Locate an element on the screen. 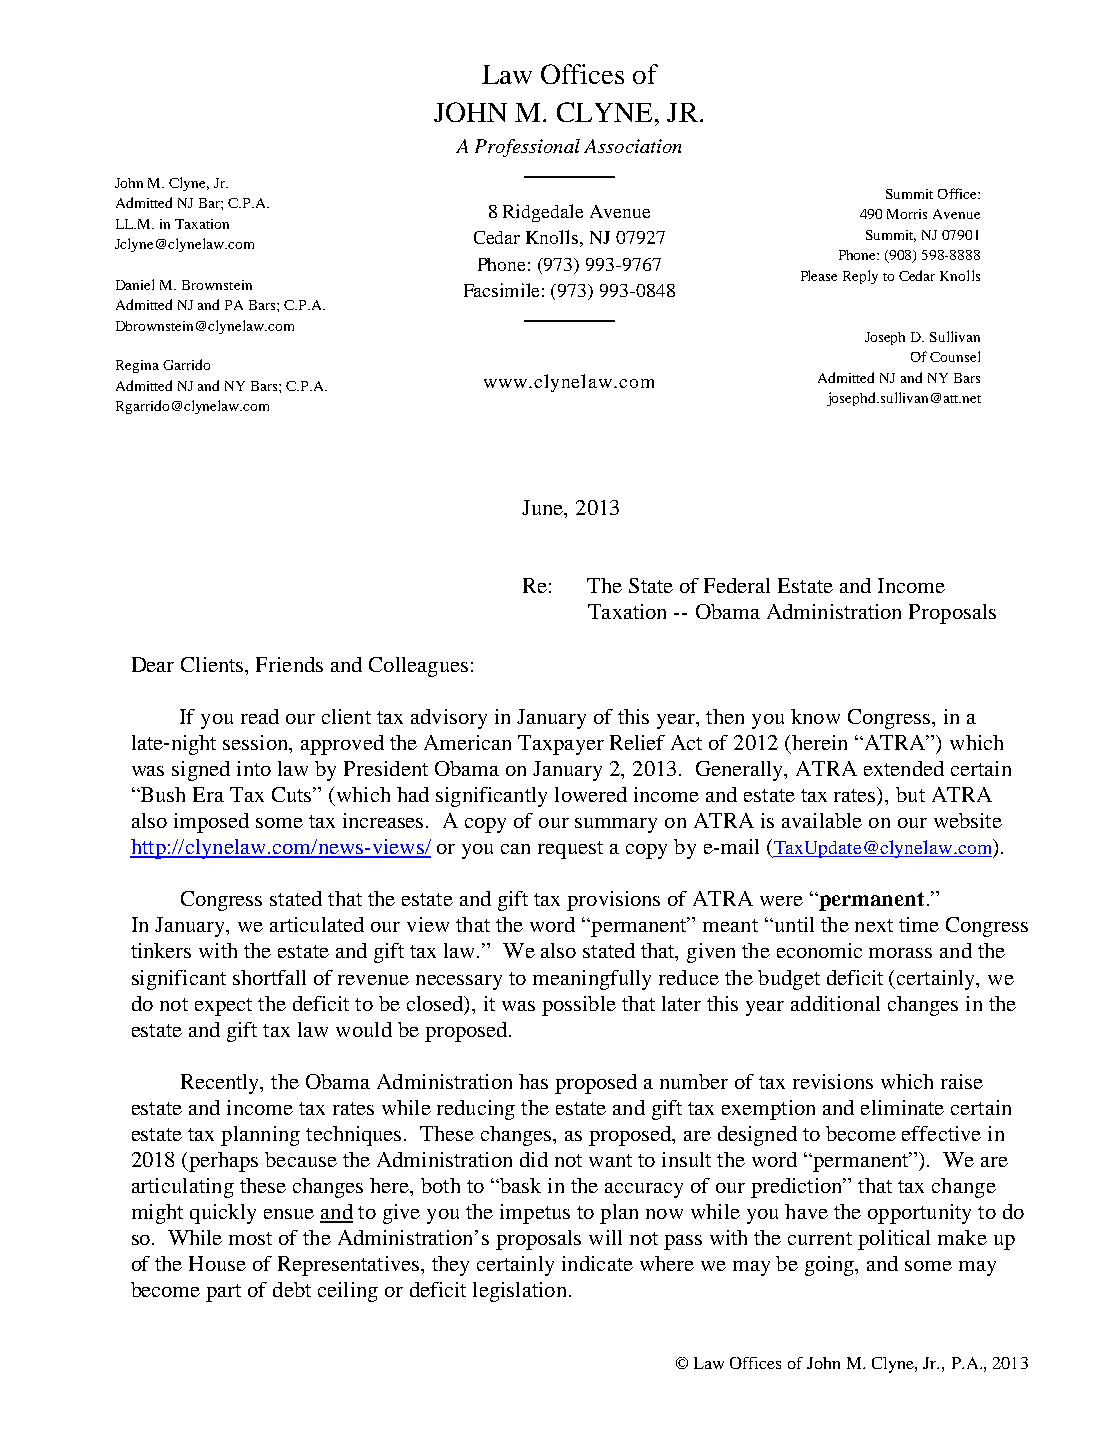  indicate is located at coordinates (597, 1263).
